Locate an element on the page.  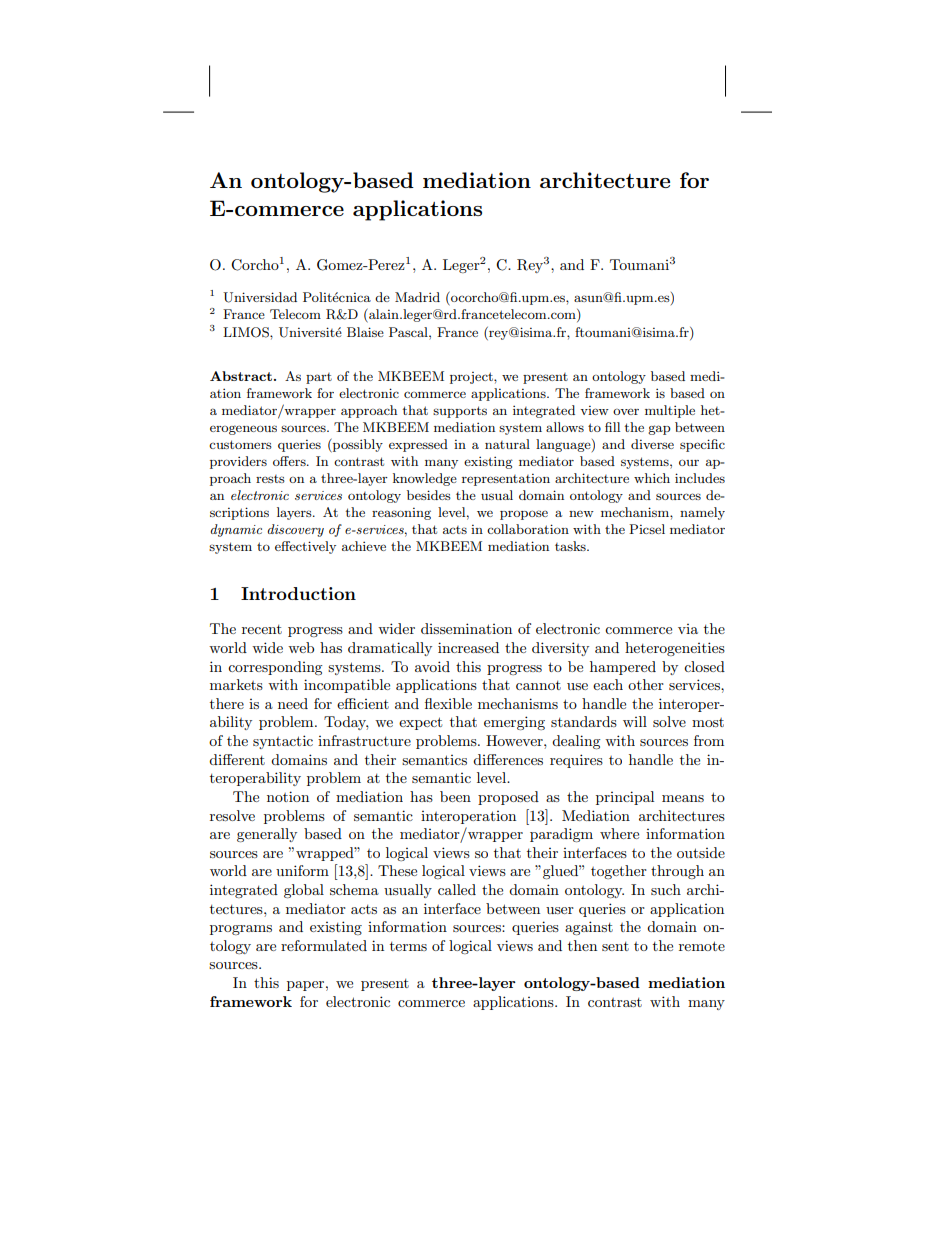
called is located at coordinates (457, 889).
